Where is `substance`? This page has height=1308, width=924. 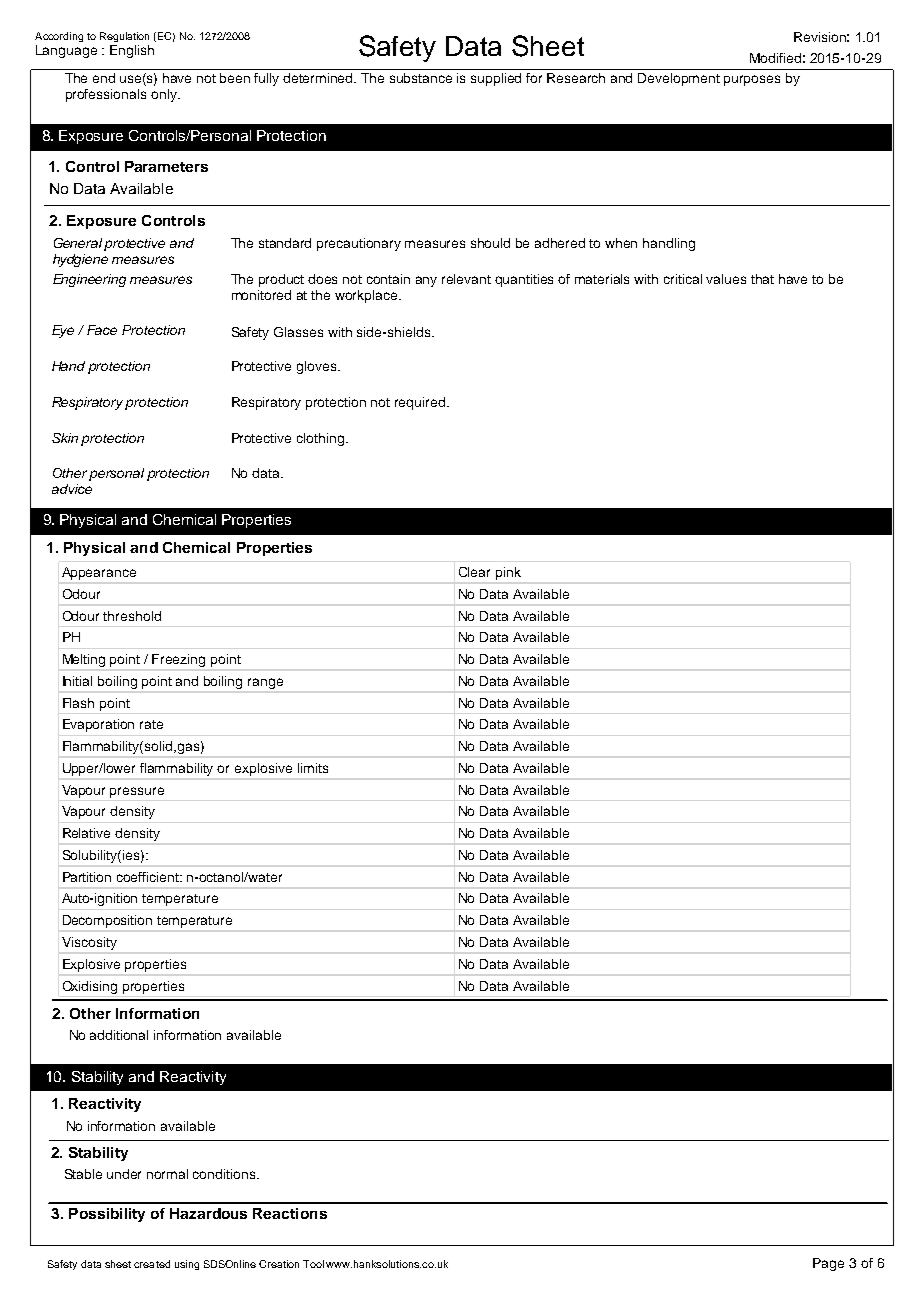
substance is located at coordinates (421, 78).
